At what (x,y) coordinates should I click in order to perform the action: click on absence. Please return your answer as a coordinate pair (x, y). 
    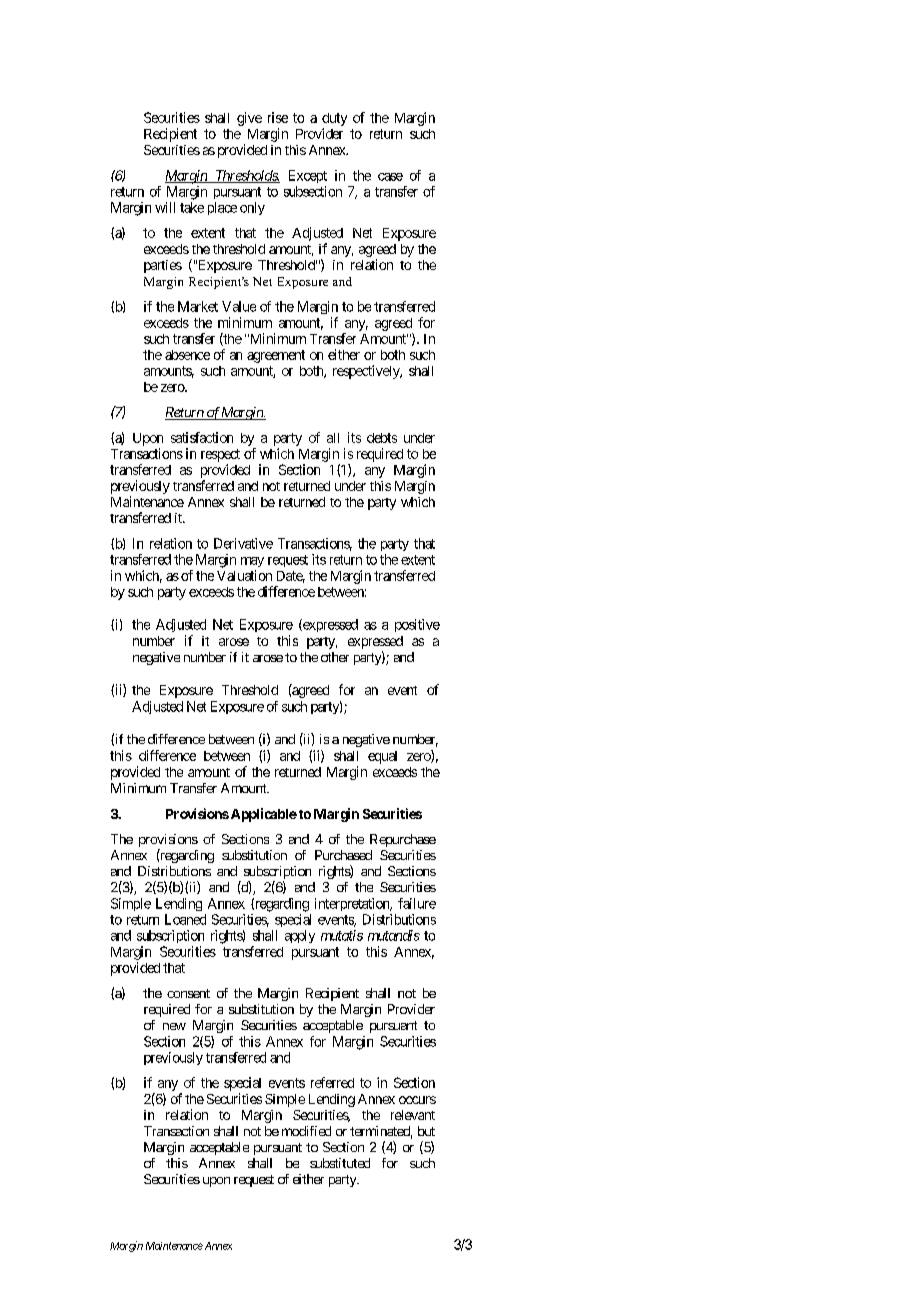
    Looking at the image, I should click on (187, 355).
